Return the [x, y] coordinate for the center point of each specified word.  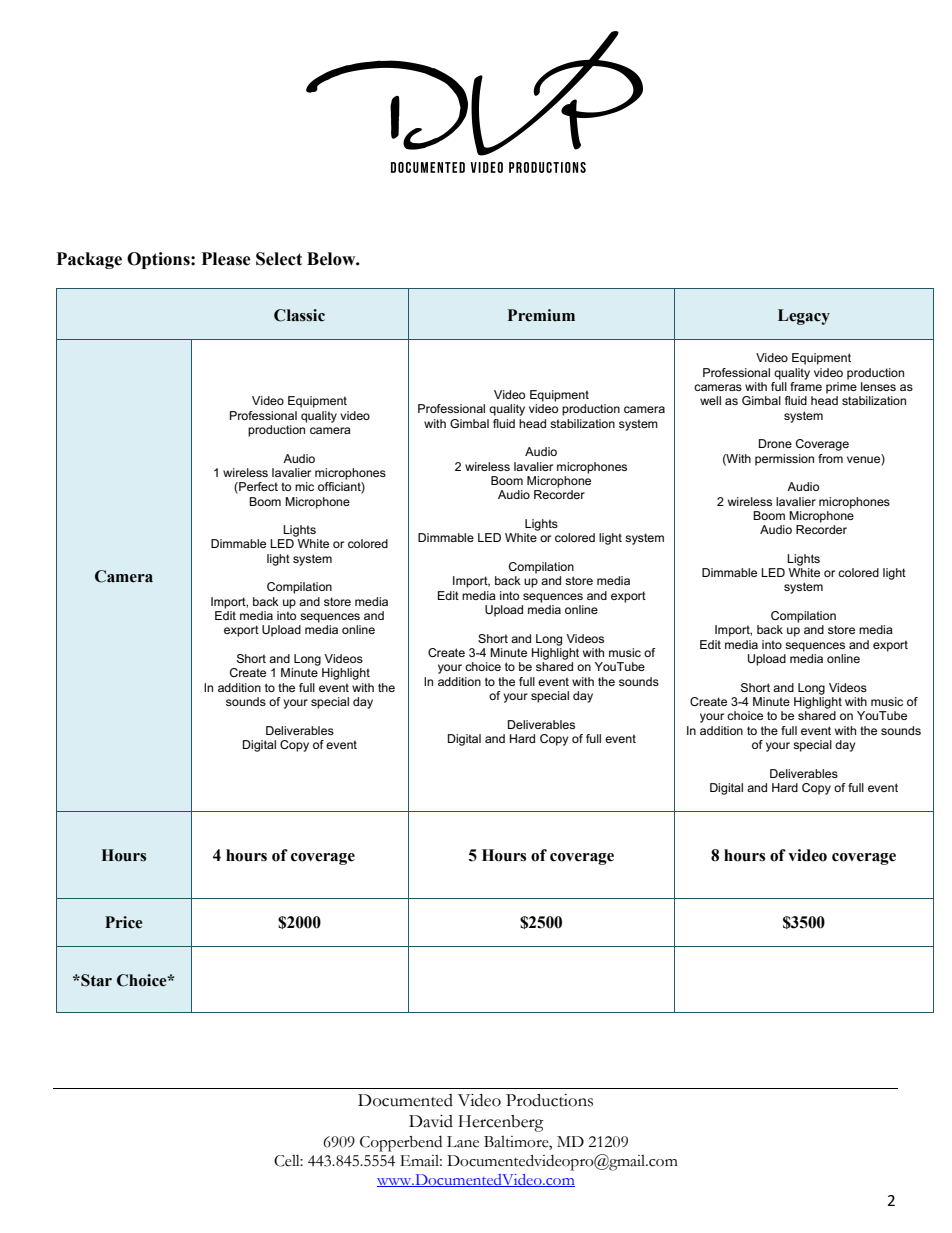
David [431, 1121]
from [830, 458]
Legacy [804, 317]
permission [784, 460]
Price [123, 922]
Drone [775, 443]
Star [95, 980]
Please [226, 259]
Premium [541, 315]
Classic [299, 315]
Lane [463, 1142]
